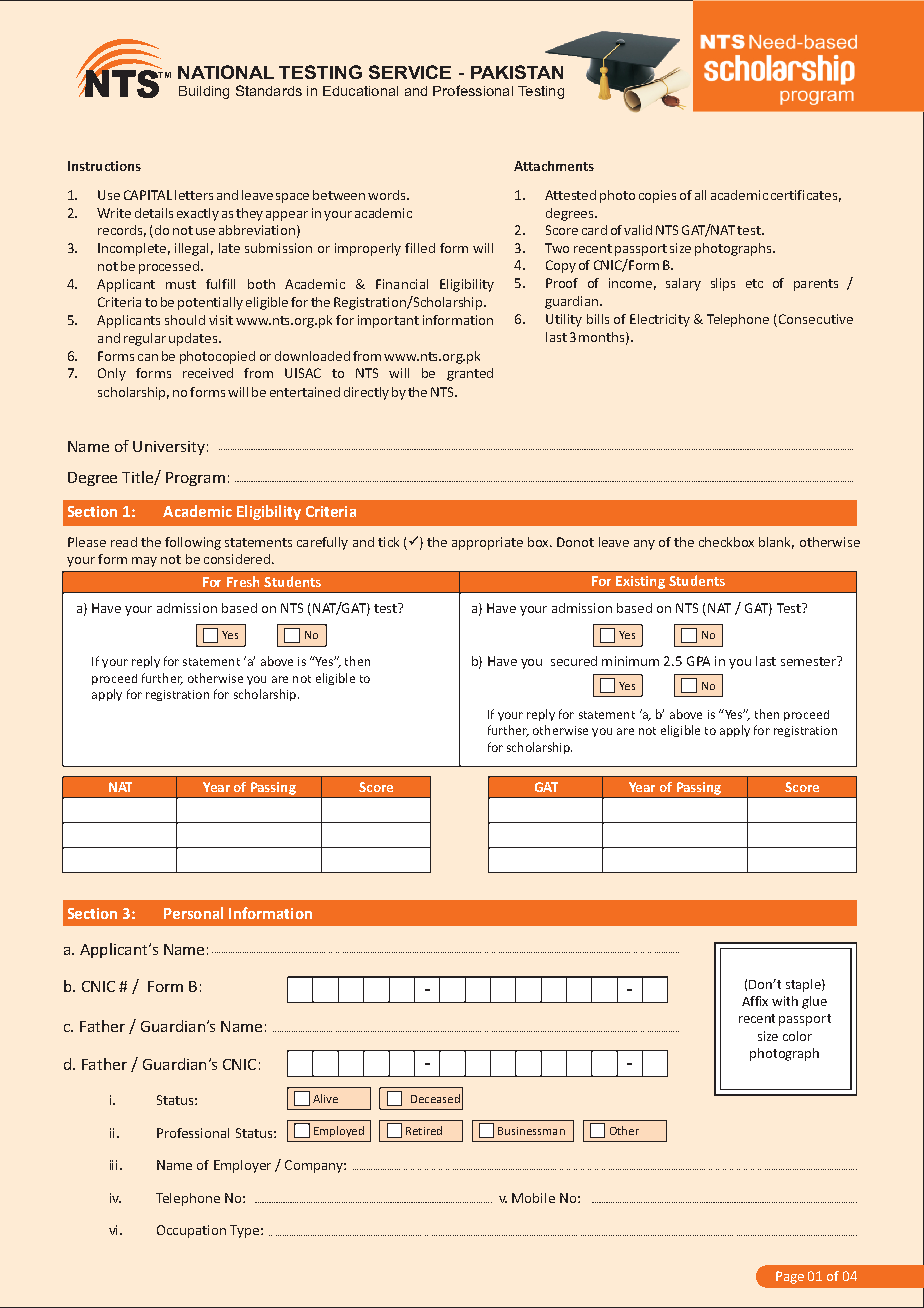 The width and height of the screenshot is (924, 1308). What do you see at coordinates (657, 196) in the screenshot?
I see `copies` at bounding box center [657, 196].
